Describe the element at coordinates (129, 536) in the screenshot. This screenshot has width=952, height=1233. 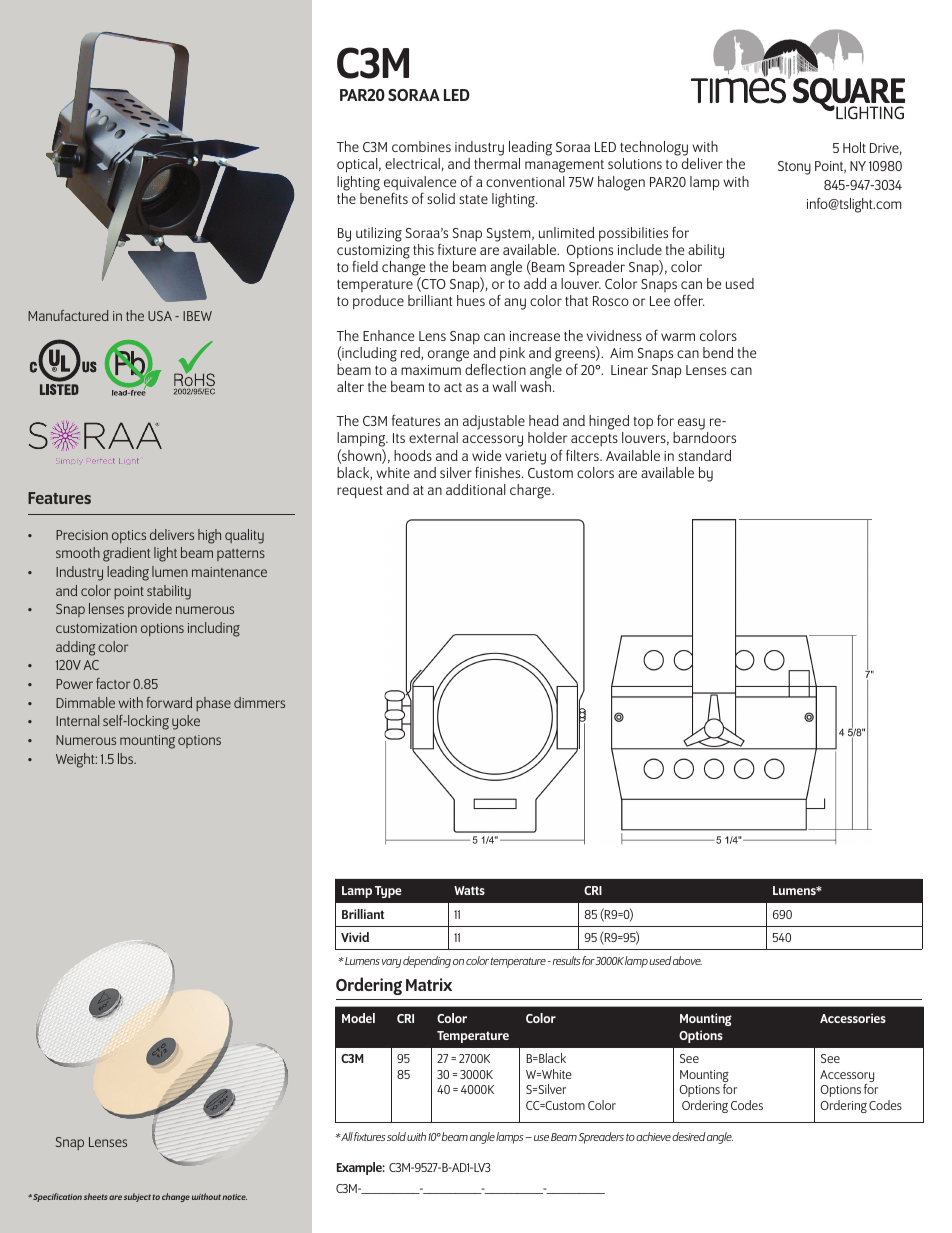
I see `optics` at that location.
